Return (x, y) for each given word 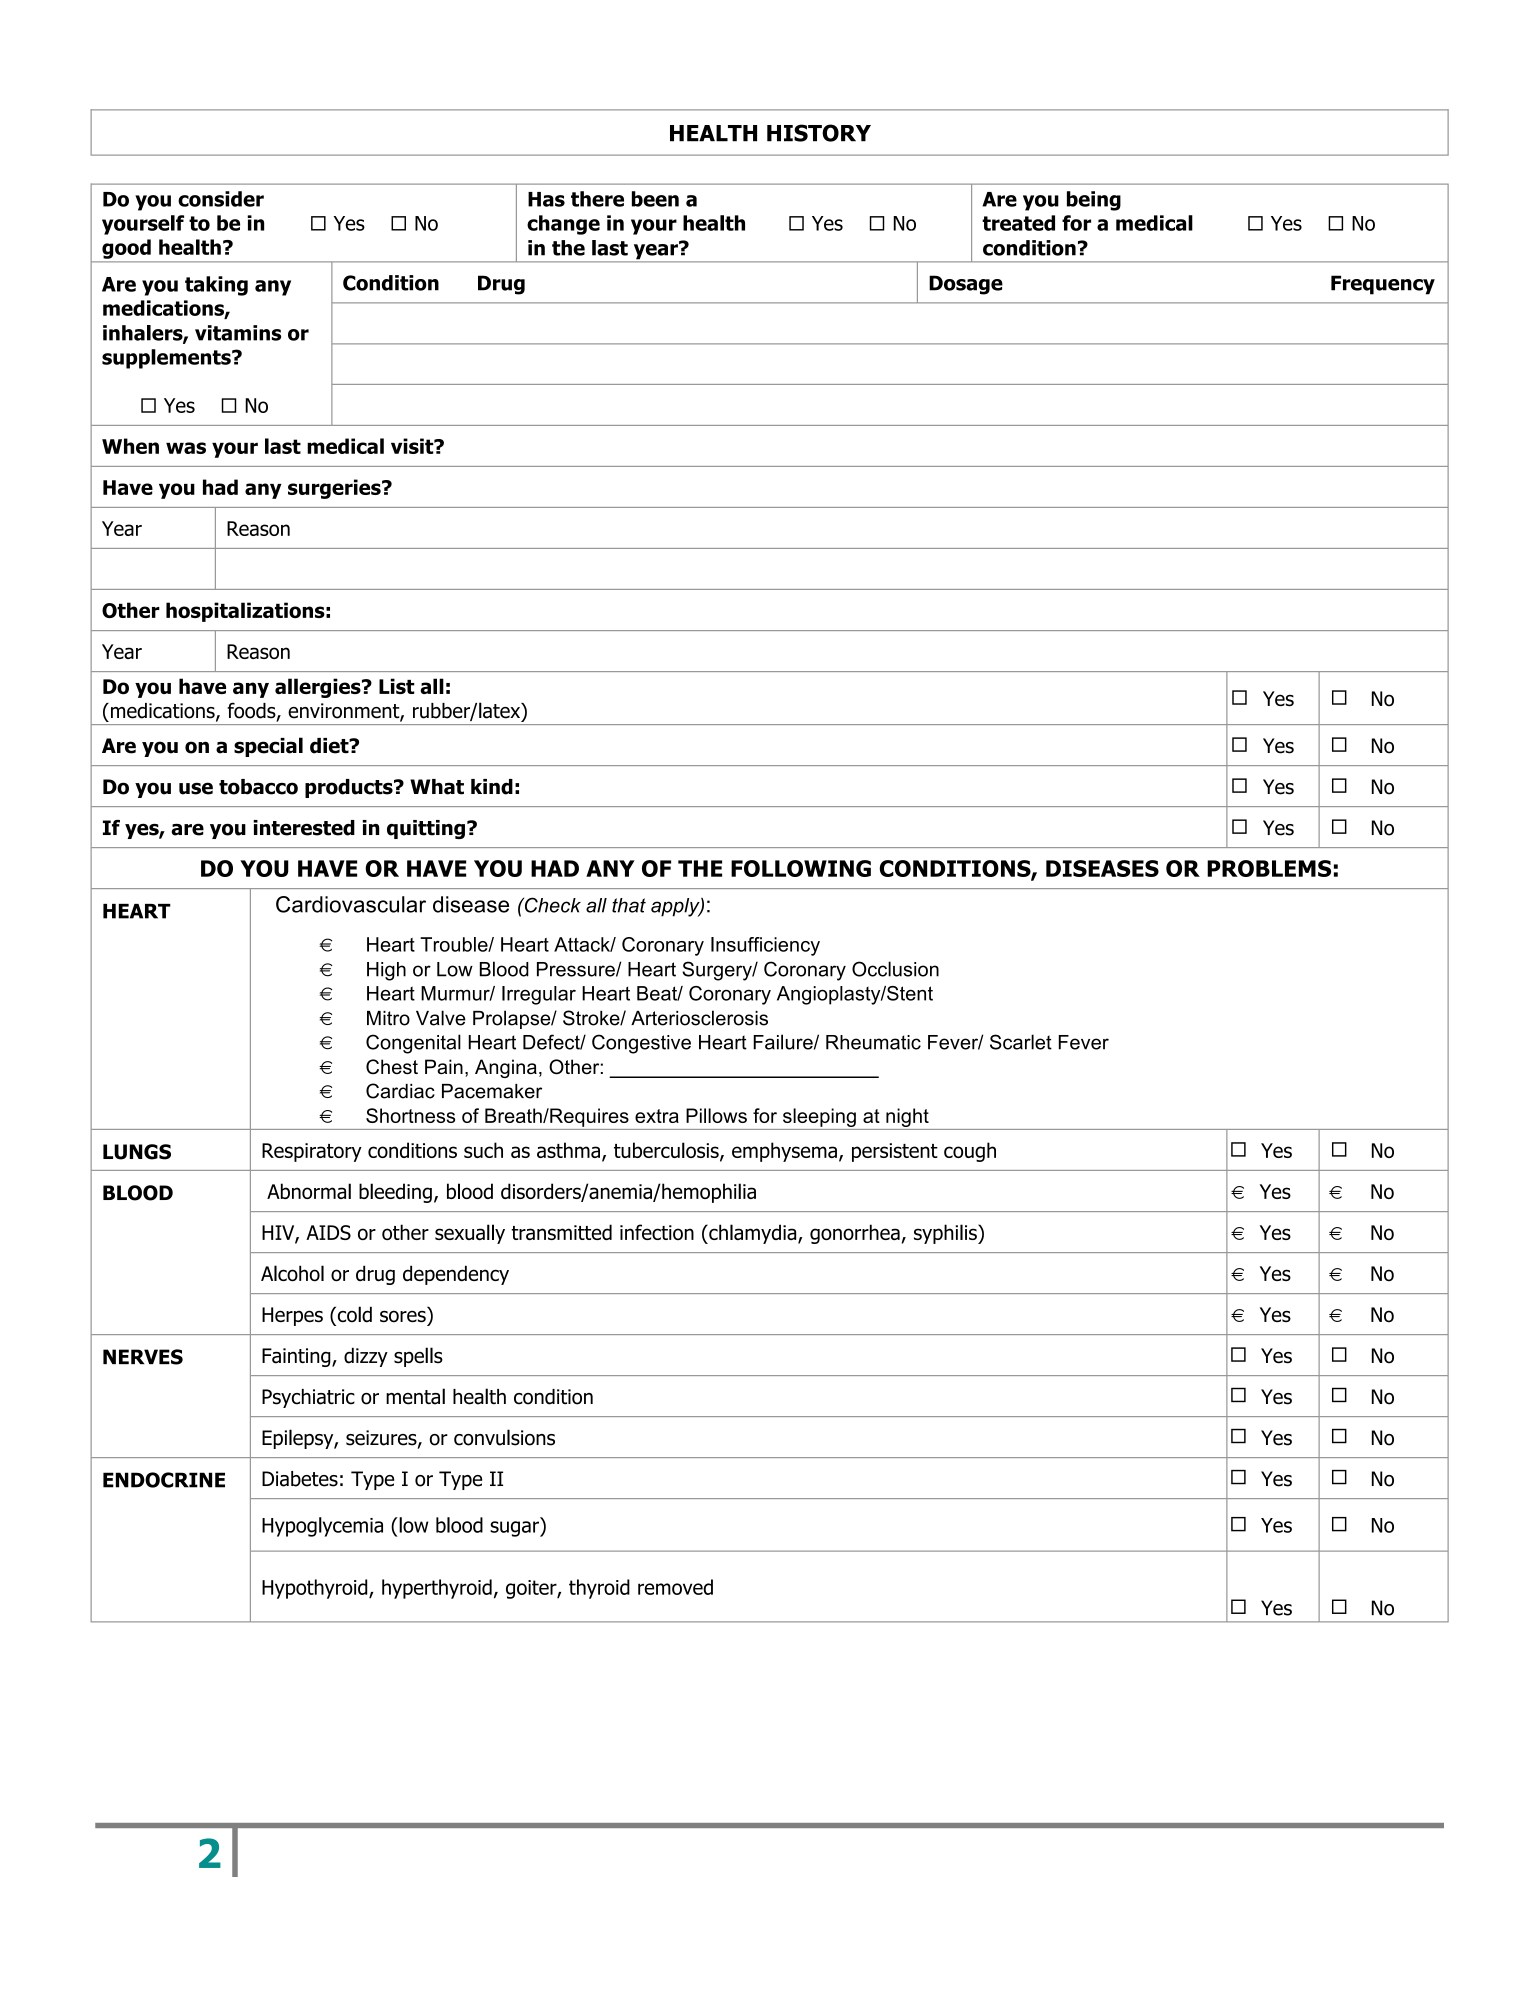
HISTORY (819, 133)
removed (675, 1587)
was (186, 448)
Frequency (1383, 285)
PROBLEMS (1269, 868)
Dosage (966, 285)
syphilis (946, 1234)
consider (221, 199)
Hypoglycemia (322, 1527)
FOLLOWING (801, 868)
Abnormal (309, 1191)
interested (304, 828)
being (1094, 201)
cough (970, 1152)
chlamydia (753, 1234)
